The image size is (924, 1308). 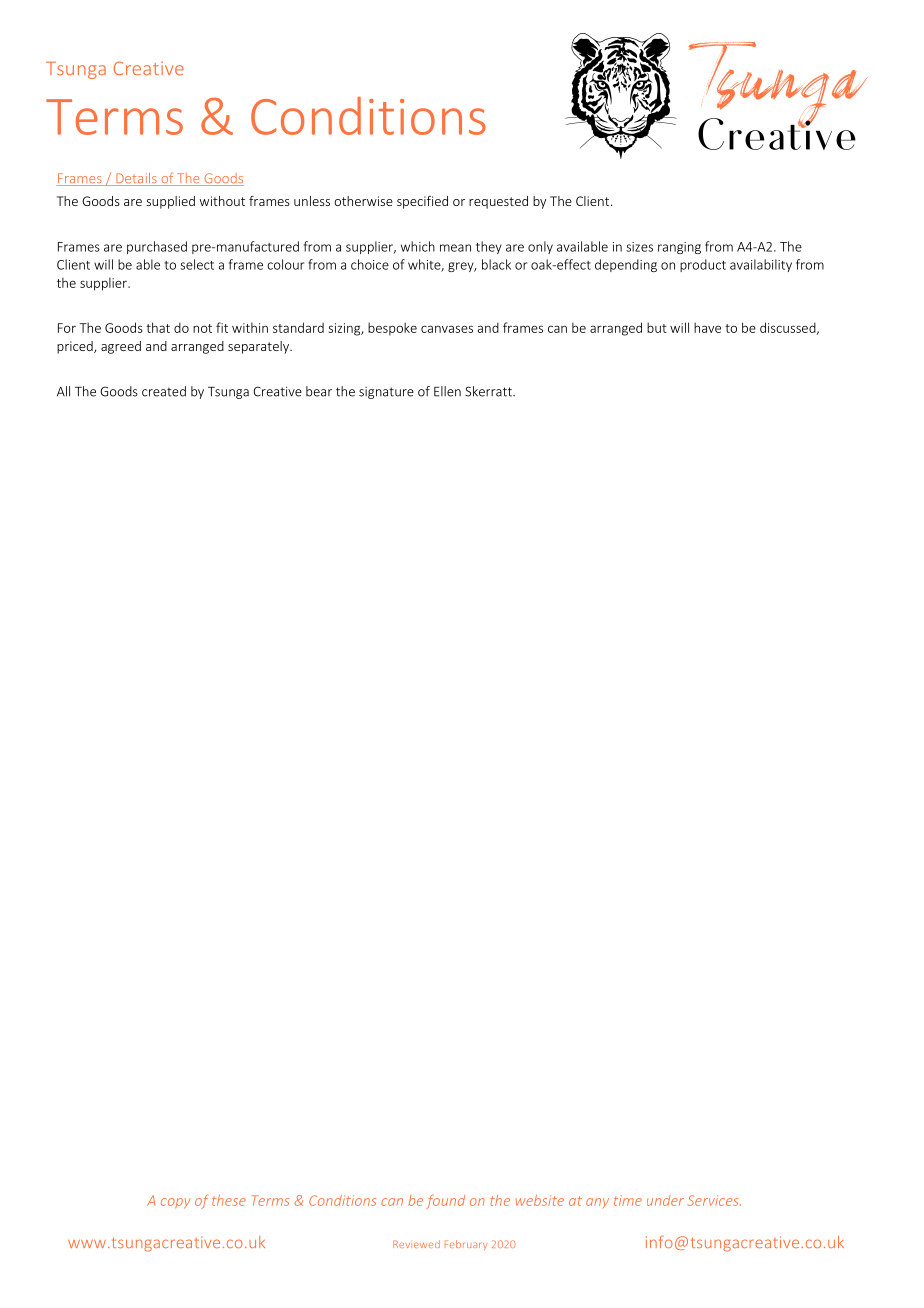 What do you see at coordinates (170, 202) in the screenshot?
I see `supplied` at bounding box center [170, 202].
